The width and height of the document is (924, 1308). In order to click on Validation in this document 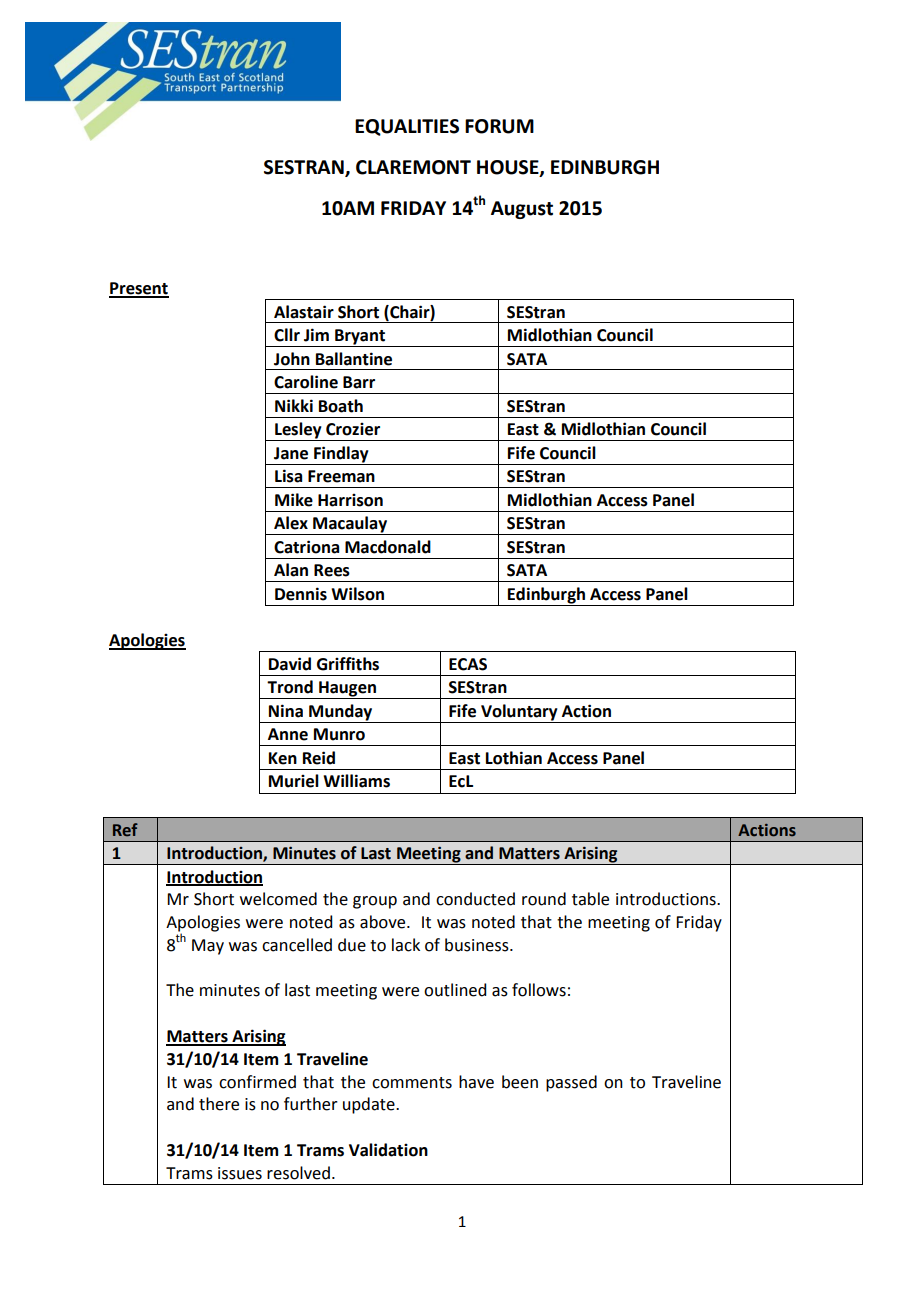, I will do `click(388, 1150)`.
